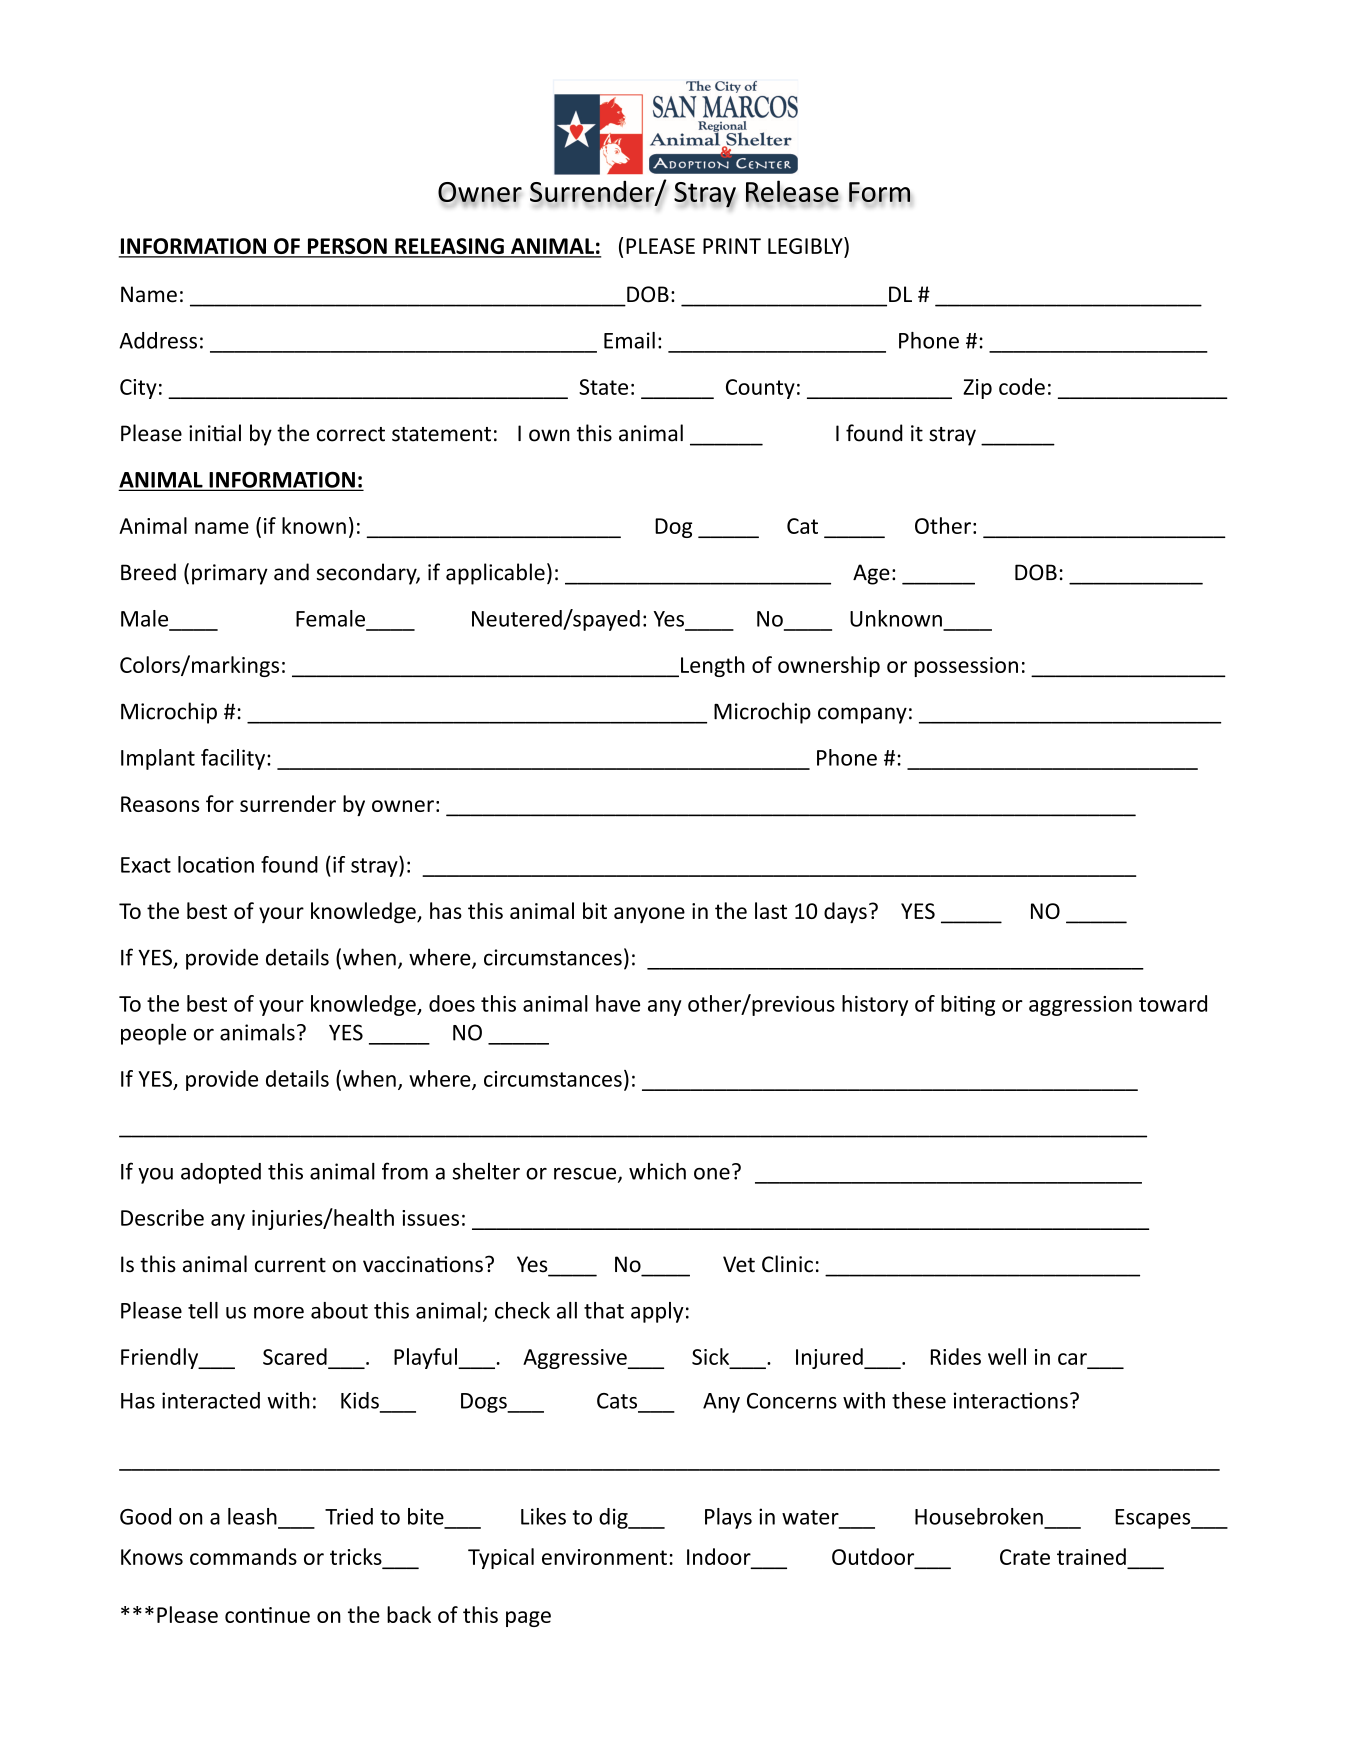 This document has height=1748, width=1351. What do you see at coordinates (732, 246) in the document?
I see `PRINT` at bounding box center [732, 246].
